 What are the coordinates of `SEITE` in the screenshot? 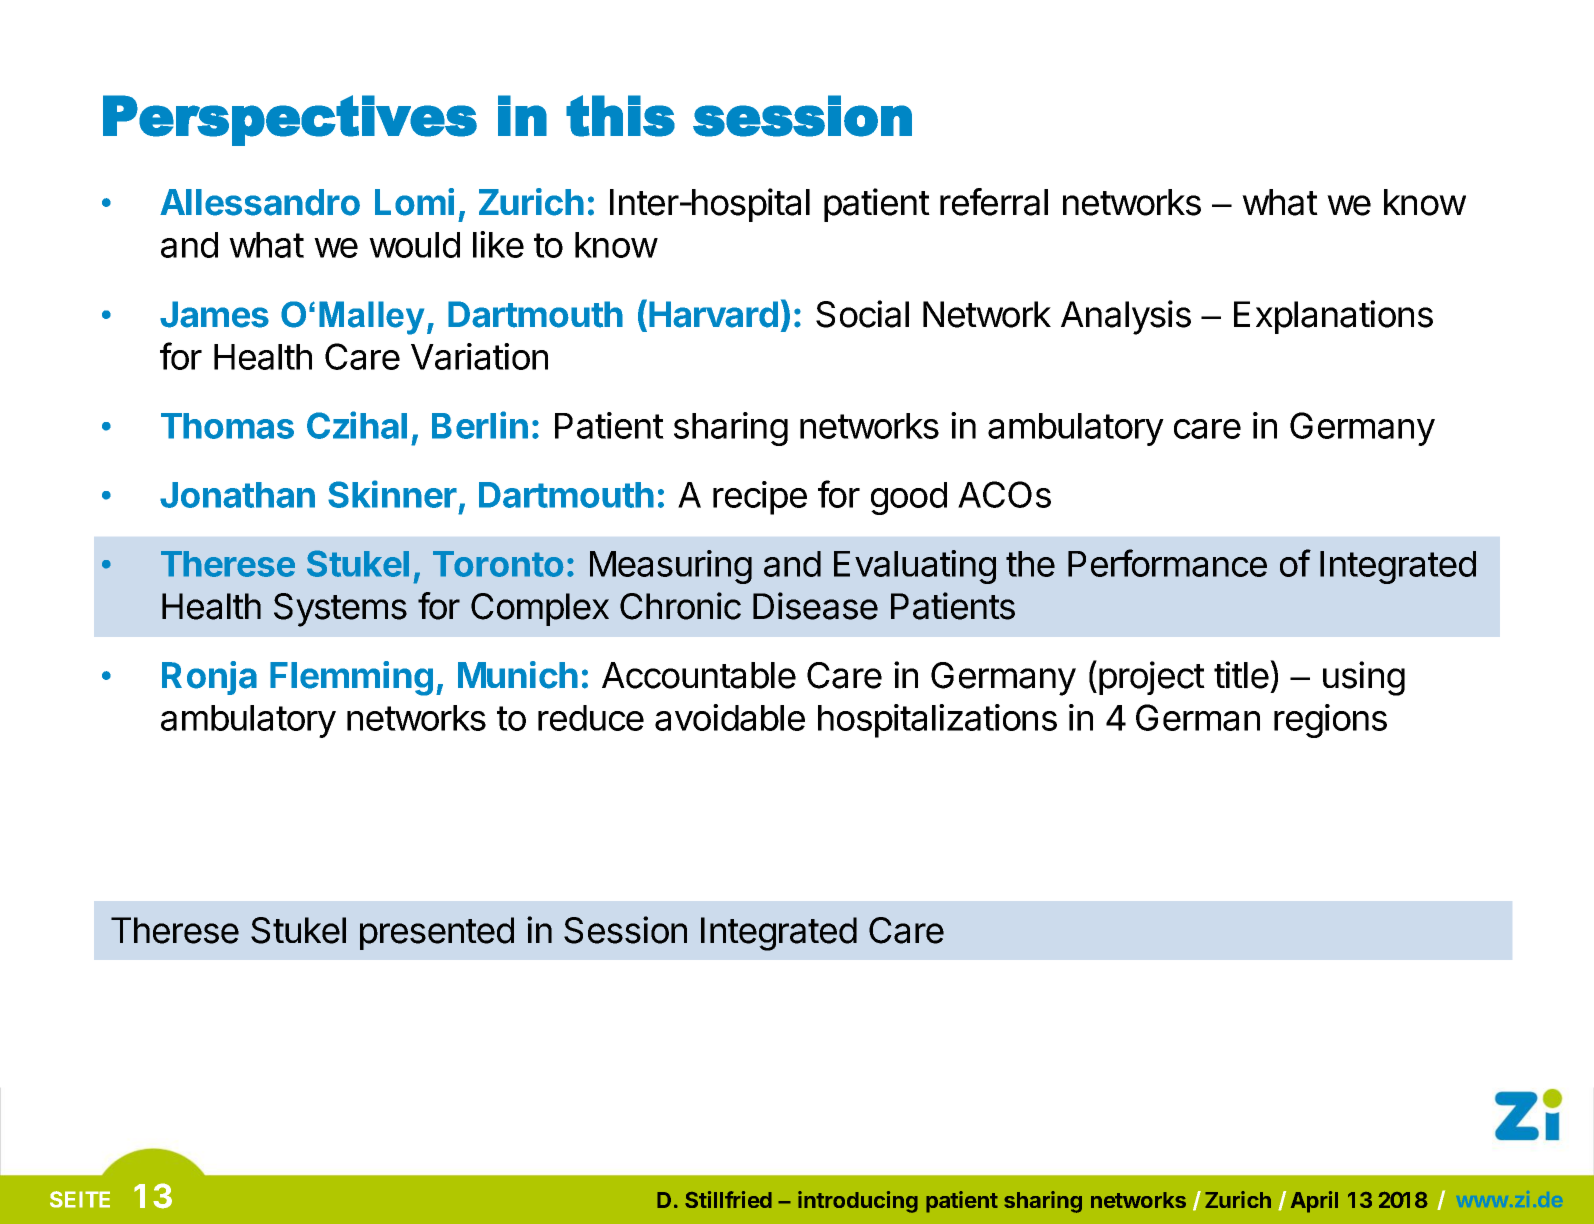 It's located at (80, 1199).
